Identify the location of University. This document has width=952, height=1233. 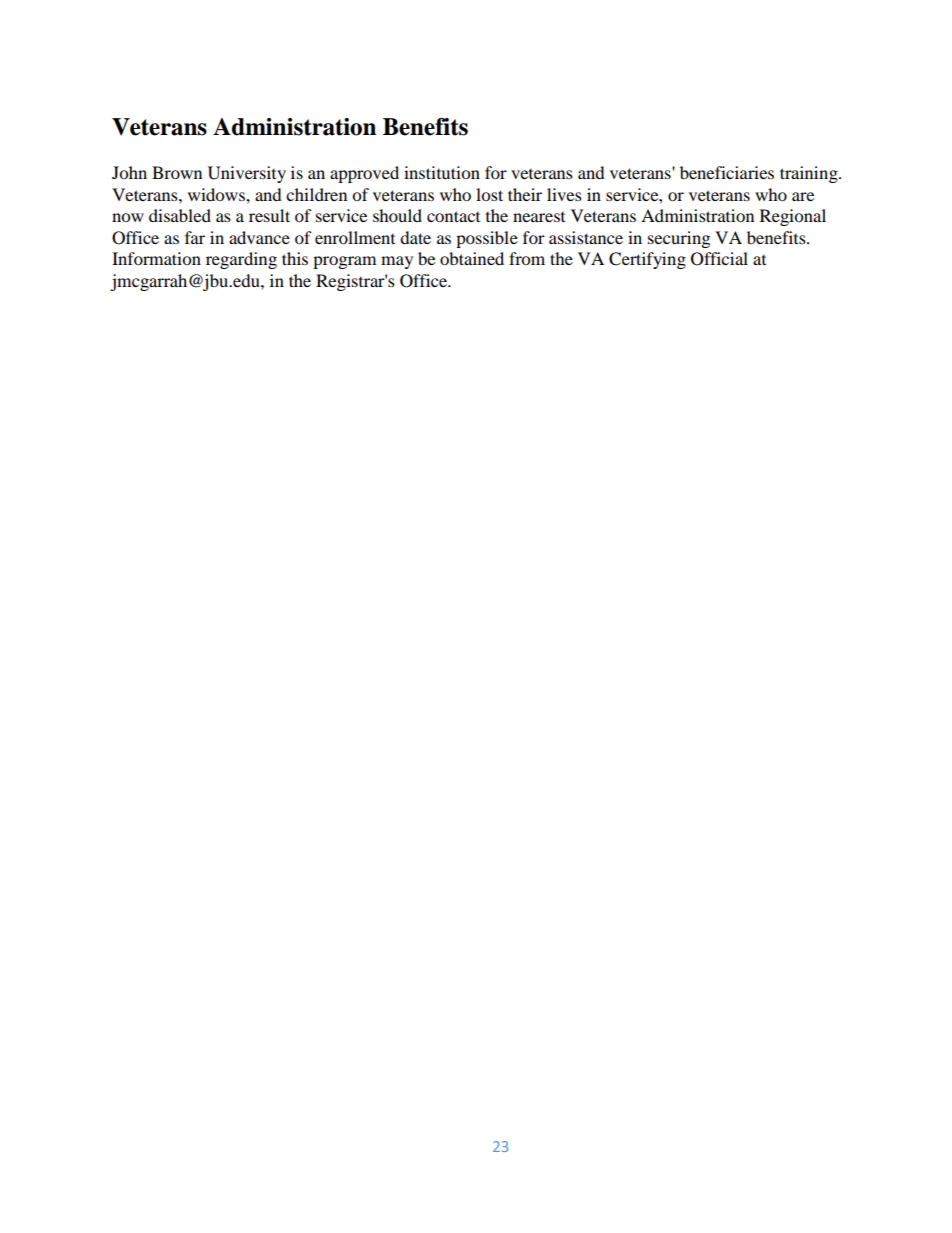
(247, 174).
